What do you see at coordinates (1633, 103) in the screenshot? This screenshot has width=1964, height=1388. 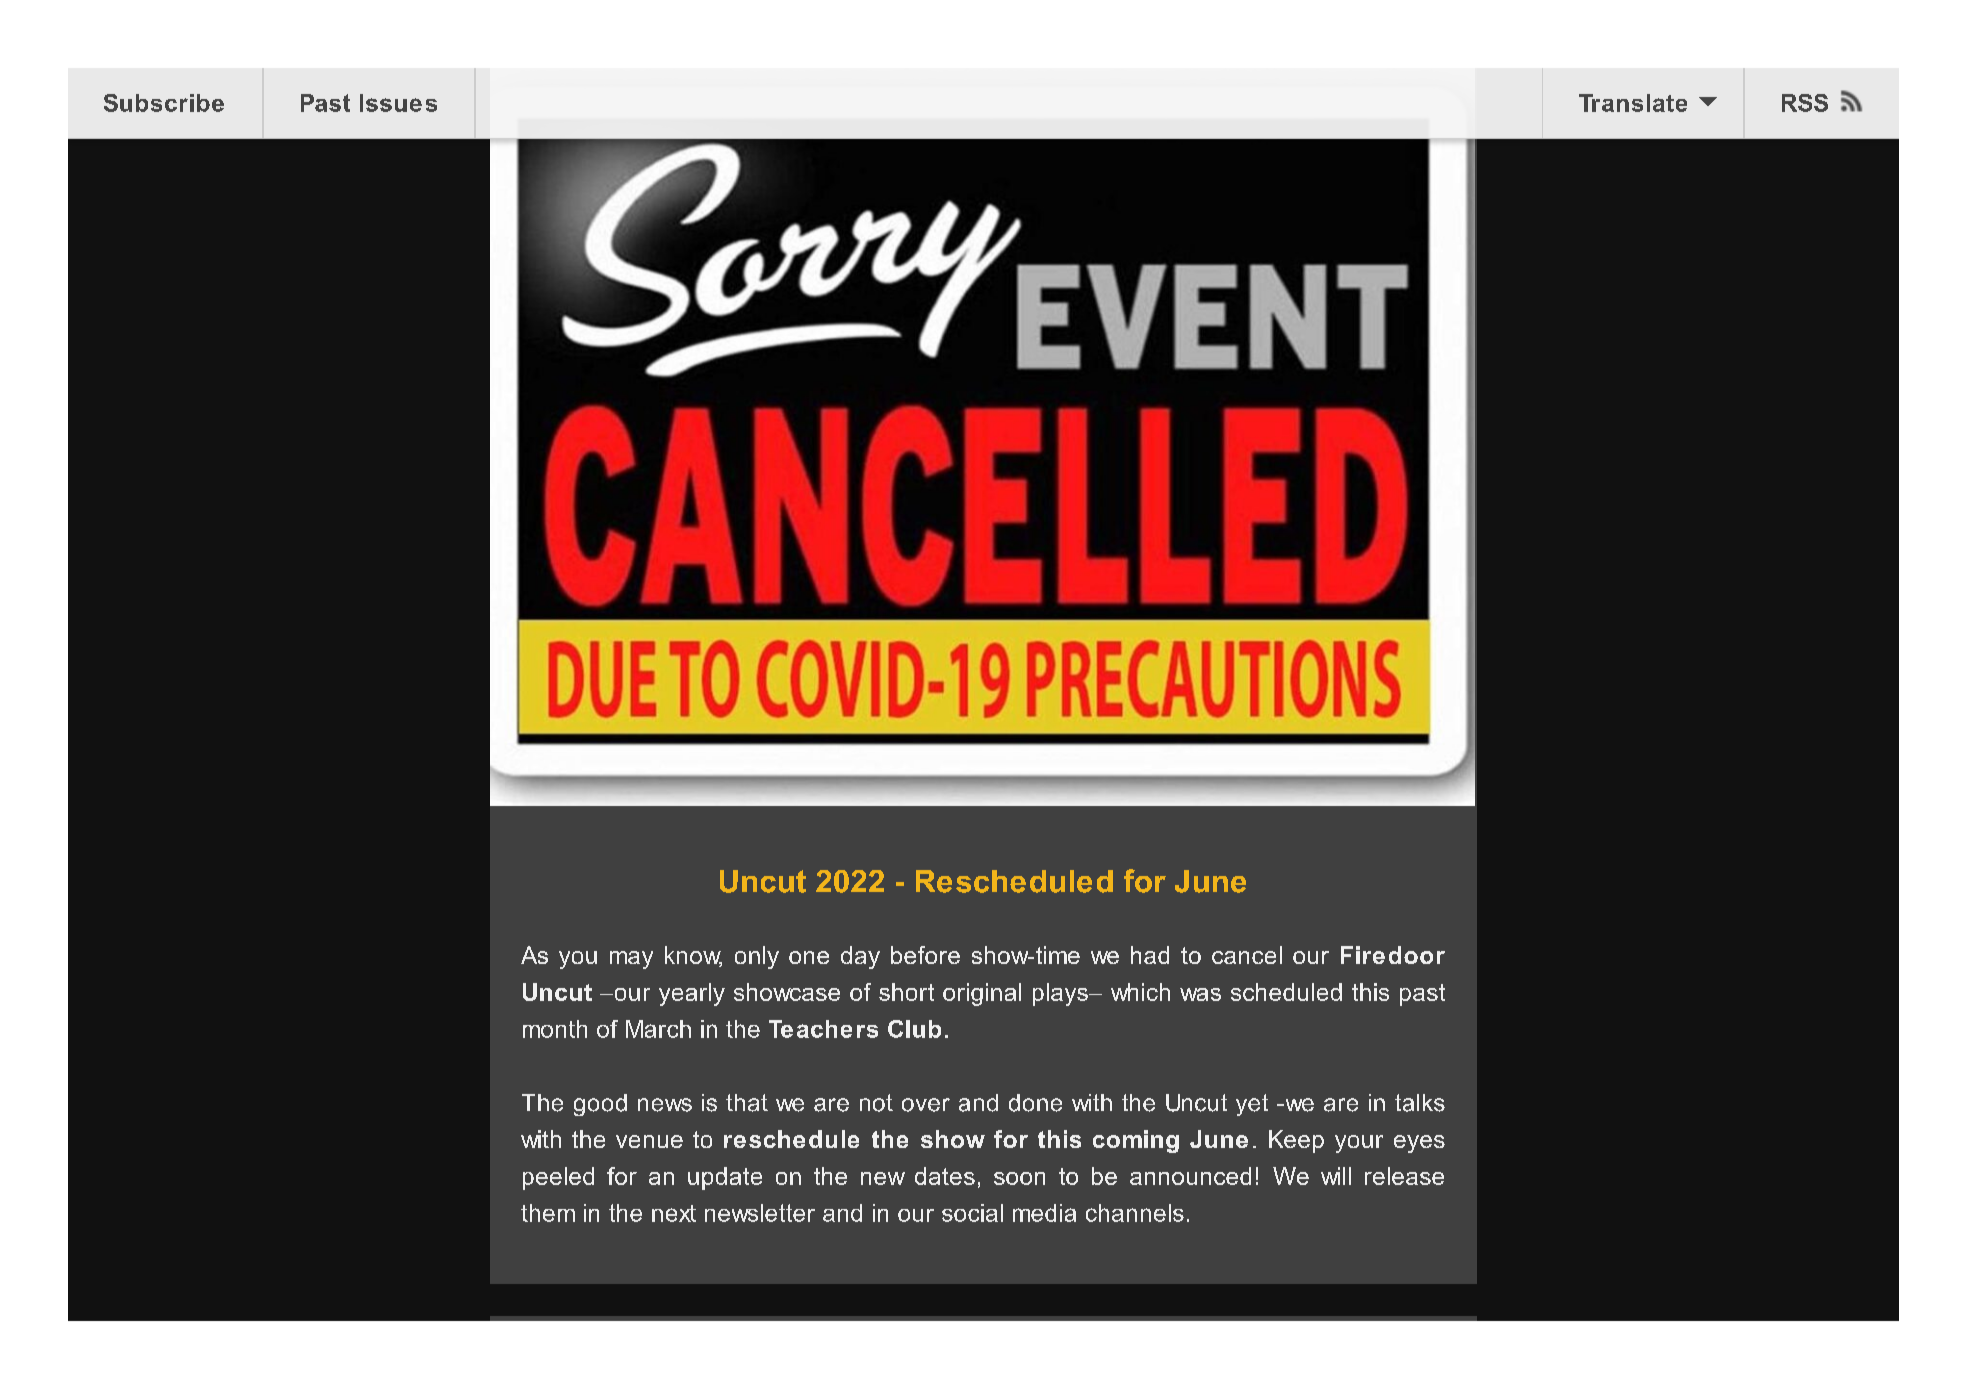 I see `Translate` at bounding box center [1633, 103].
